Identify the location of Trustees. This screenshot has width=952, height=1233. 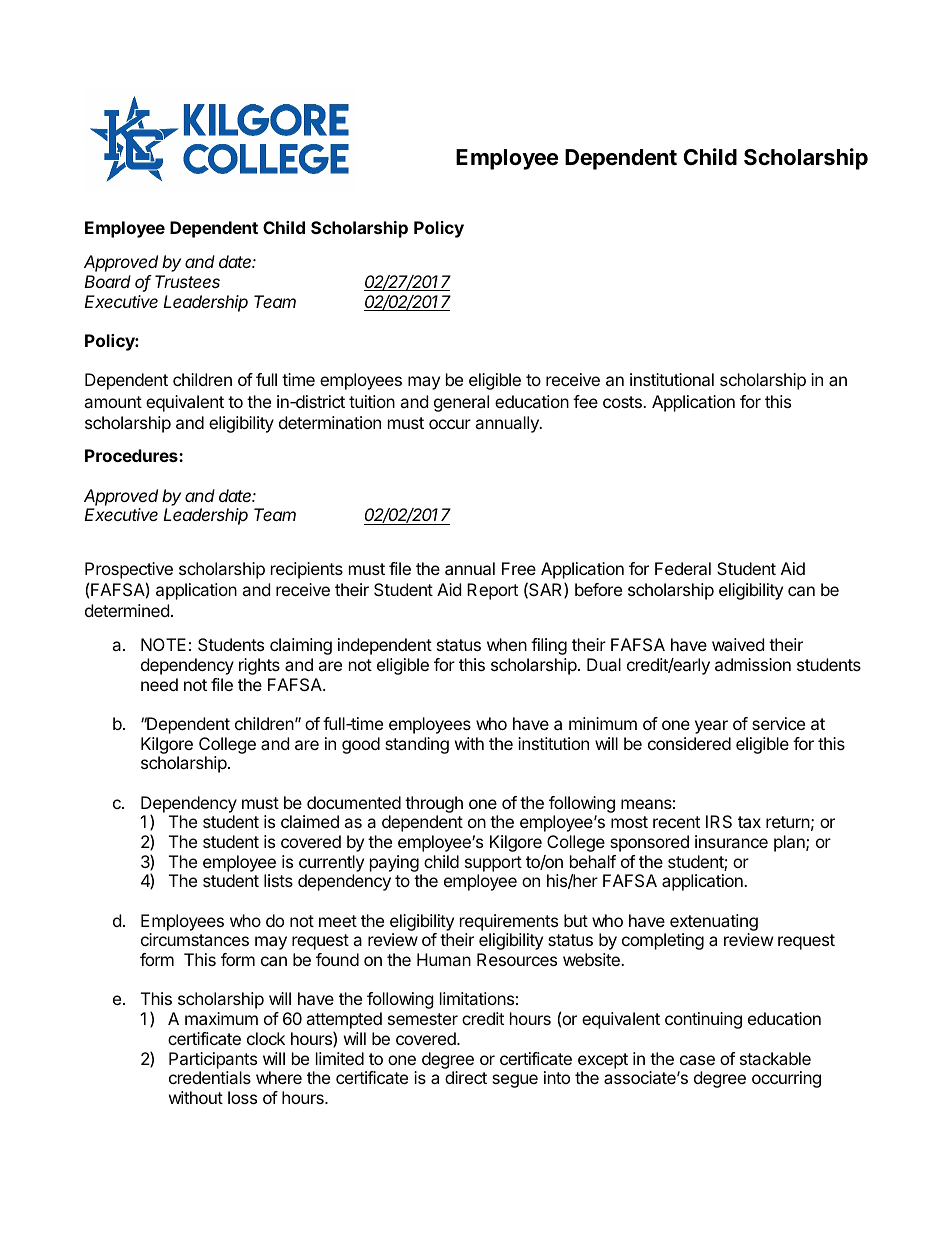
(187, 281).
